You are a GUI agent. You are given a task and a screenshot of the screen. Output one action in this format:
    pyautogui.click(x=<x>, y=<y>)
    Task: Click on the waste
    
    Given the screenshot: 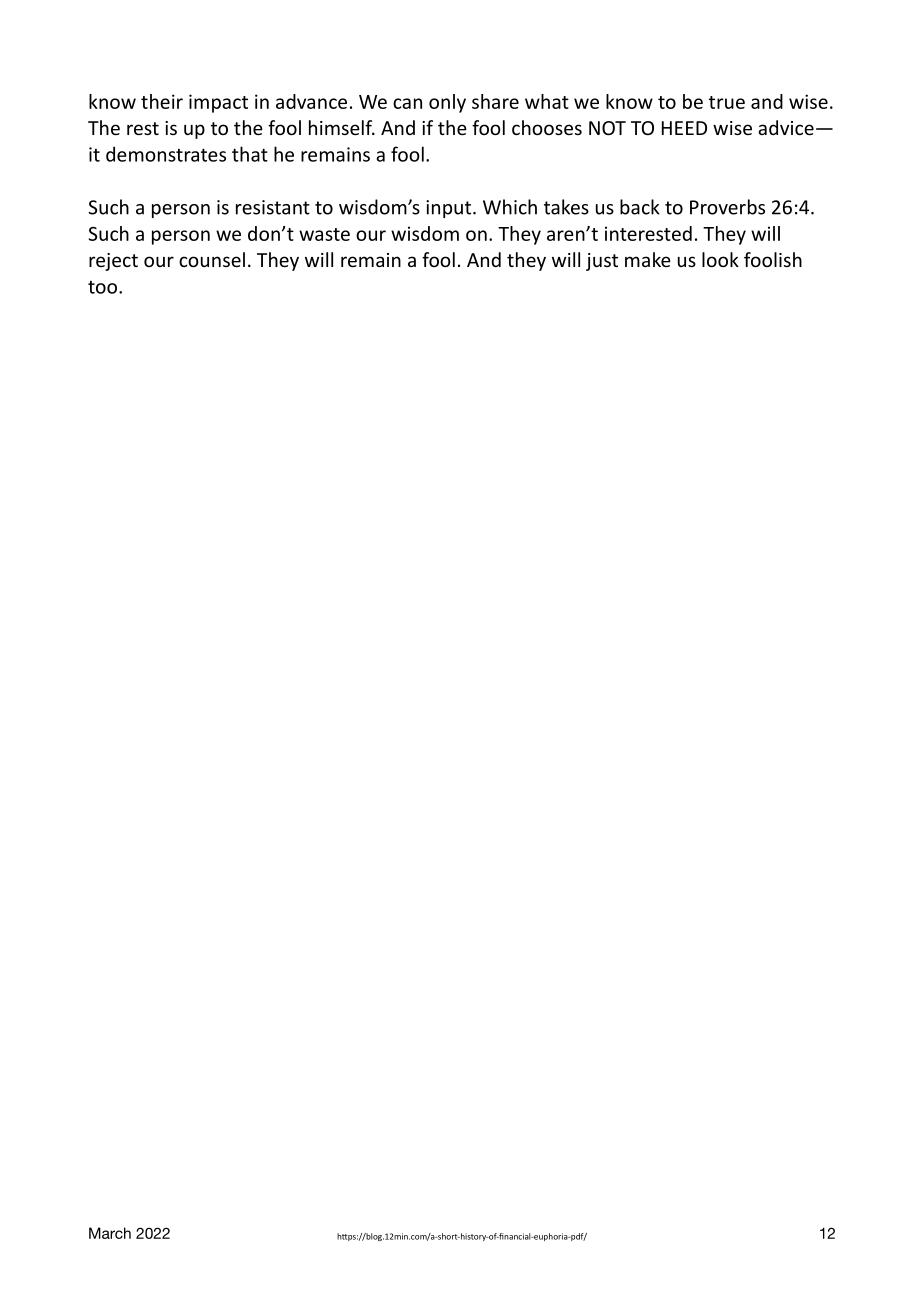 What is the action you would take?
    pyautogui.click(x=324, y=234)
